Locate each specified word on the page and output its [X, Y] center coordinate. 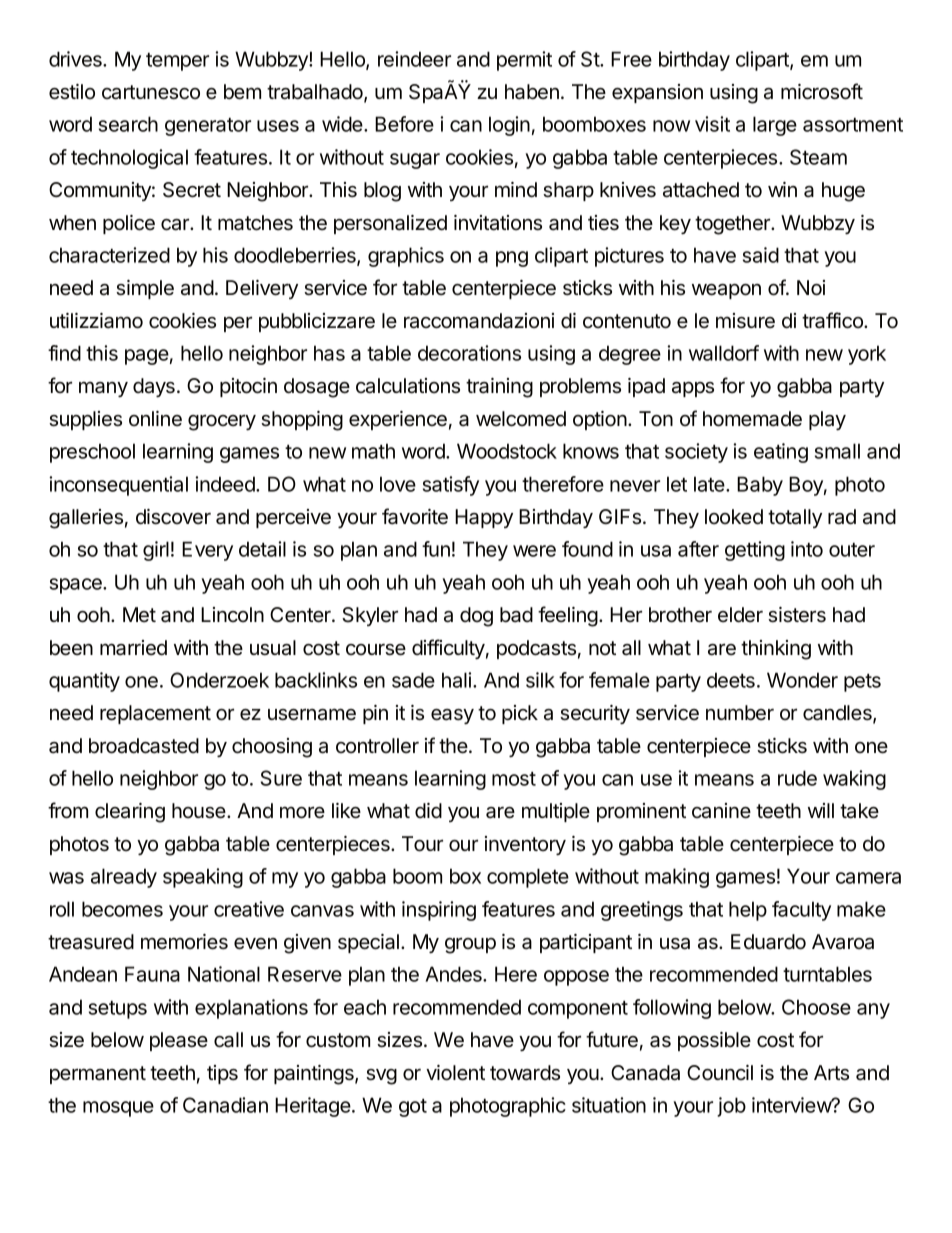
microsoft [822, 91]
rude [797, 778]
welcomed [521, 419]
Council [720, 1073]
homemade [752, 419]
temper [177, 62]
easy [452, 716]
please [179, 1041]
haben [532, 92]
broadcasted [144, 746]
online [155, 419]
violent [455, 1073]
